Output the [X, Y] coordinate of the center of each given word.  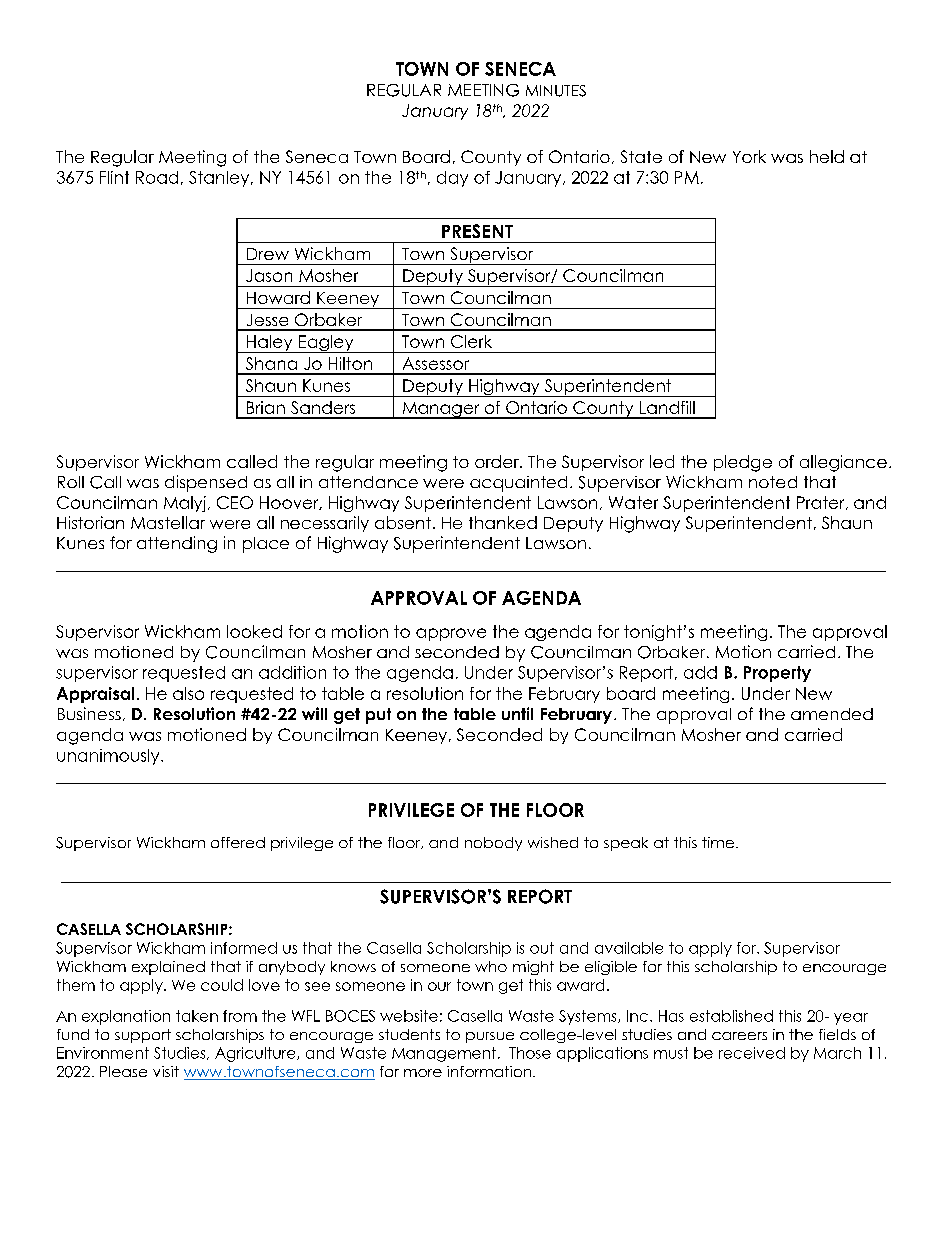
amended [832, 714]
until [517, 713]
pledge [743, 463]
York [749, 156]
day [452, 179]
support [143, 1036]
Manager [441, 410]
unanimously [109, 757]
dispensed [206, 483]
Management [444, 1054]
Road [157, 177]
